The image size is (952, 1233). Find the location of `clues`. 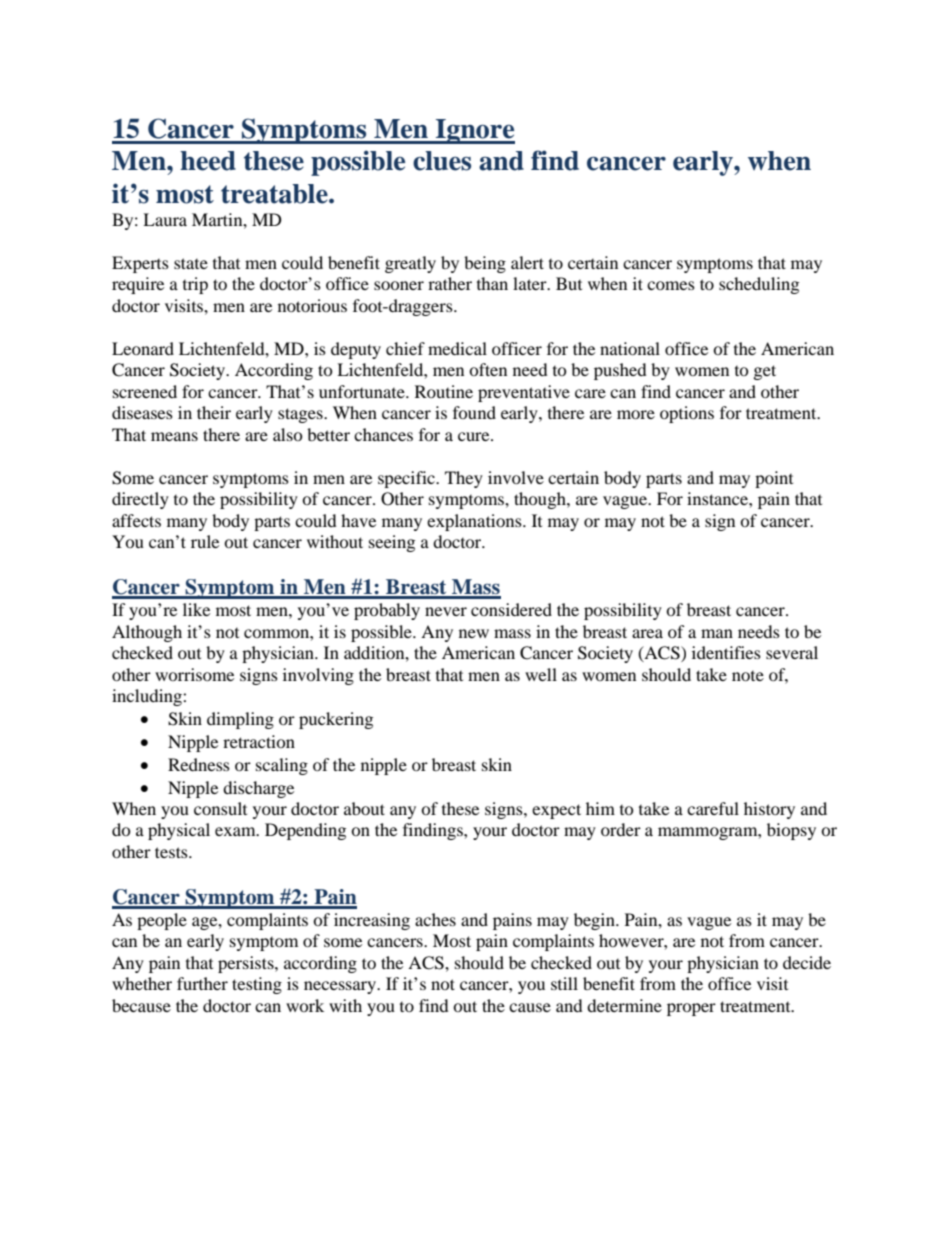

clues is located at coordinates (442, 161).
